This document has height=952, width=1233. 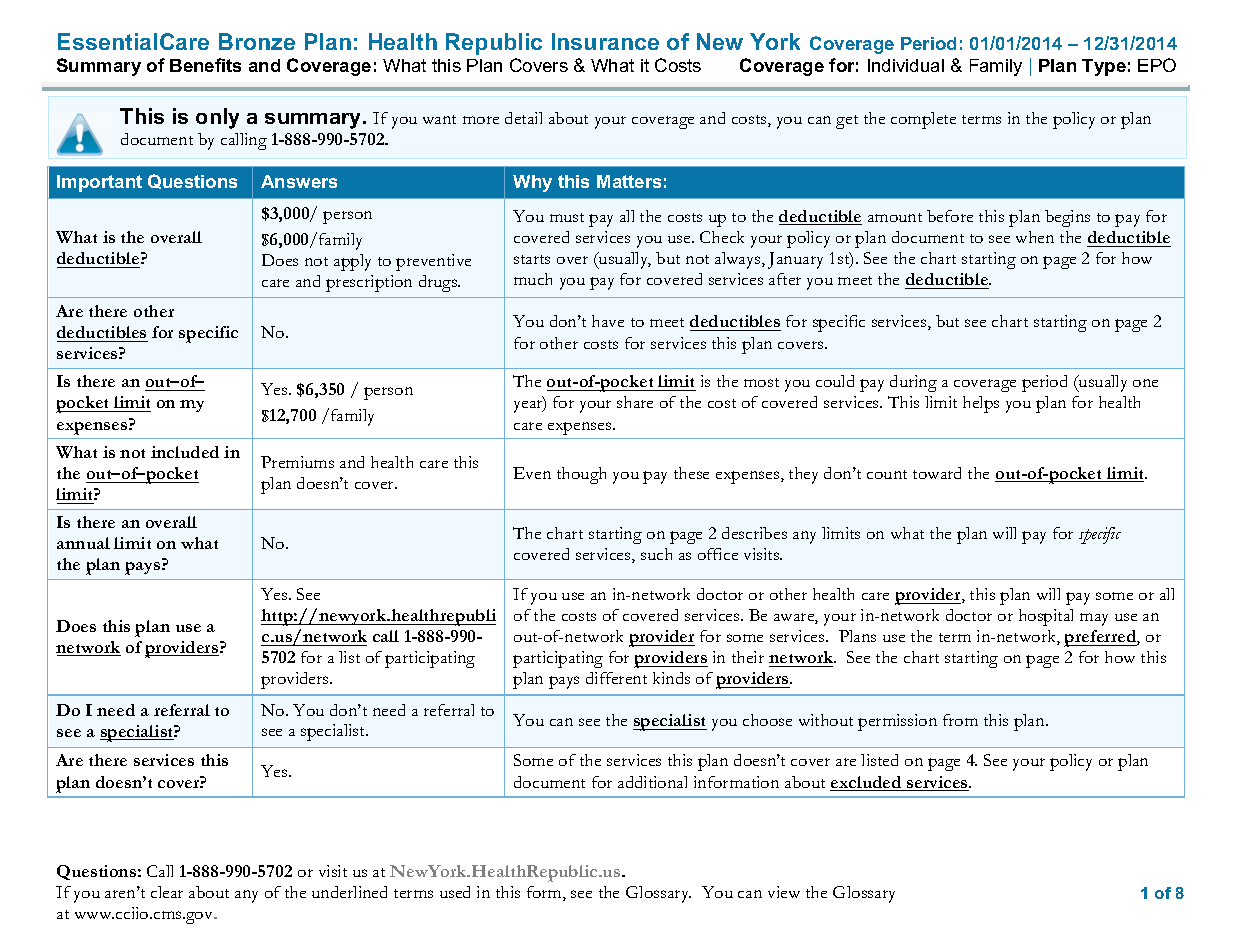 What do you see at coordinates (369, 283) in the document?
I see `prescription` at bounding box center [369, 283].
